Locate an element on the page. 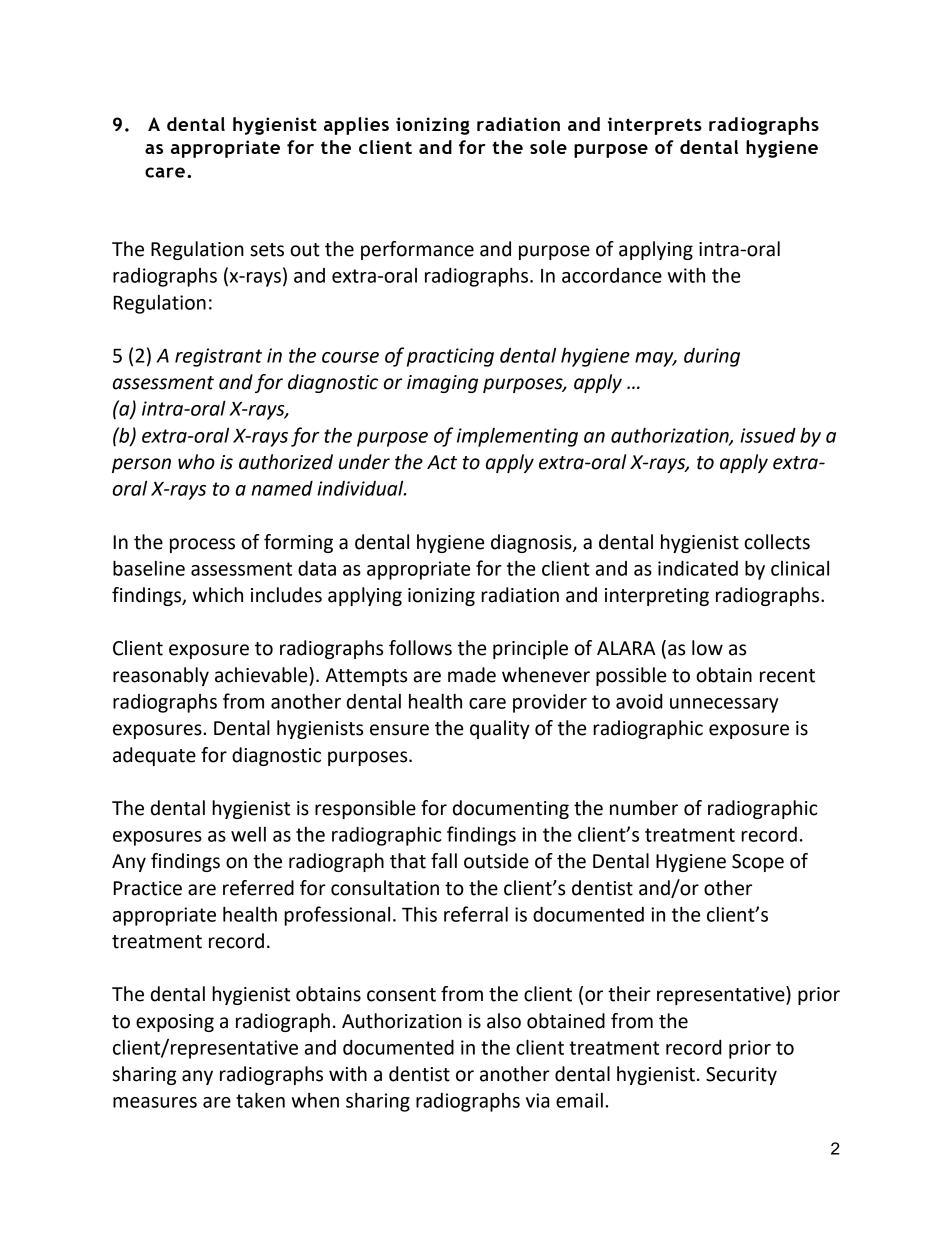 This page has width=952, height=1233. sets is located at coordinates (267, 250).
